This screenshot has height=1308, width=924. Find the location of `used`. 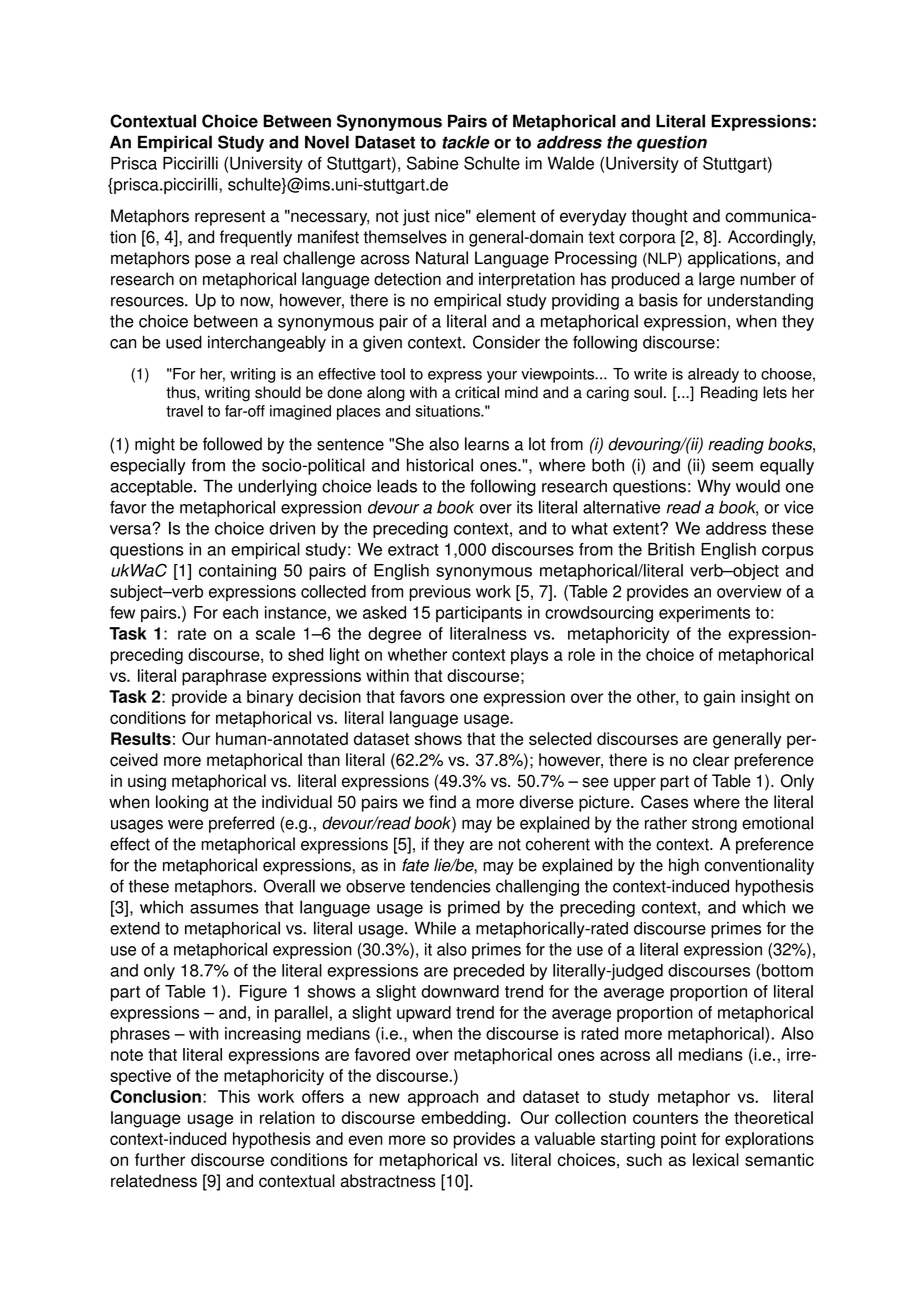

used is located at coordinates (184, 342).
